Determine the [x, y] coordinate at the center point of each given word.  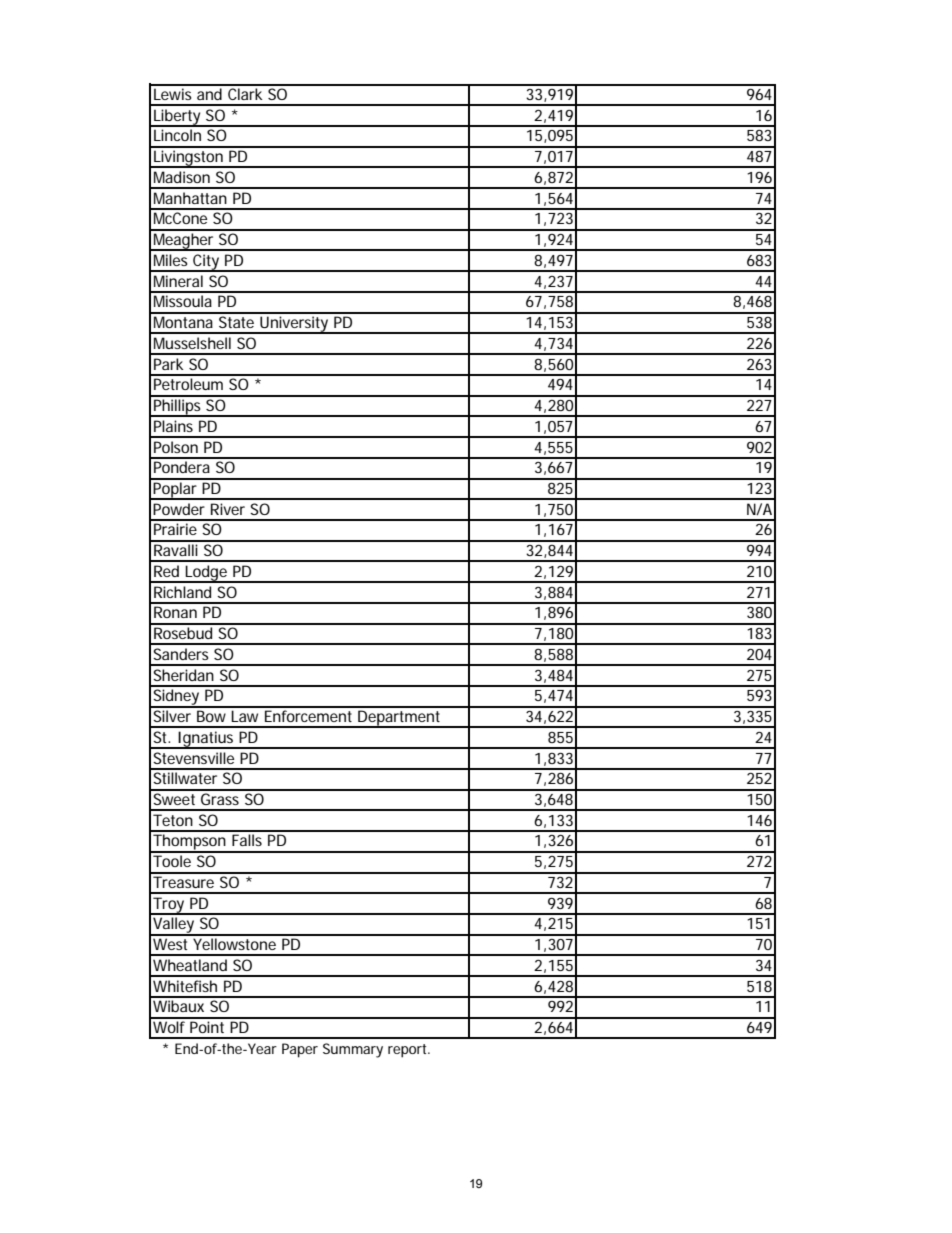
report [409, 1051]
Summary [353, 1050]
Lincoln [177, 135]
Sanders [181, 654]
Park [168, 364]
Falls [247, 840]
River [228, 509]
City [206, 263]
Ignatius [206, 740]
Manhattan [190, 198]
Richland [182, 592]
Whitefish [185, 986]
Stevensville [193, 758]
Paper [300, 1050]
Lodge [207, 574]
